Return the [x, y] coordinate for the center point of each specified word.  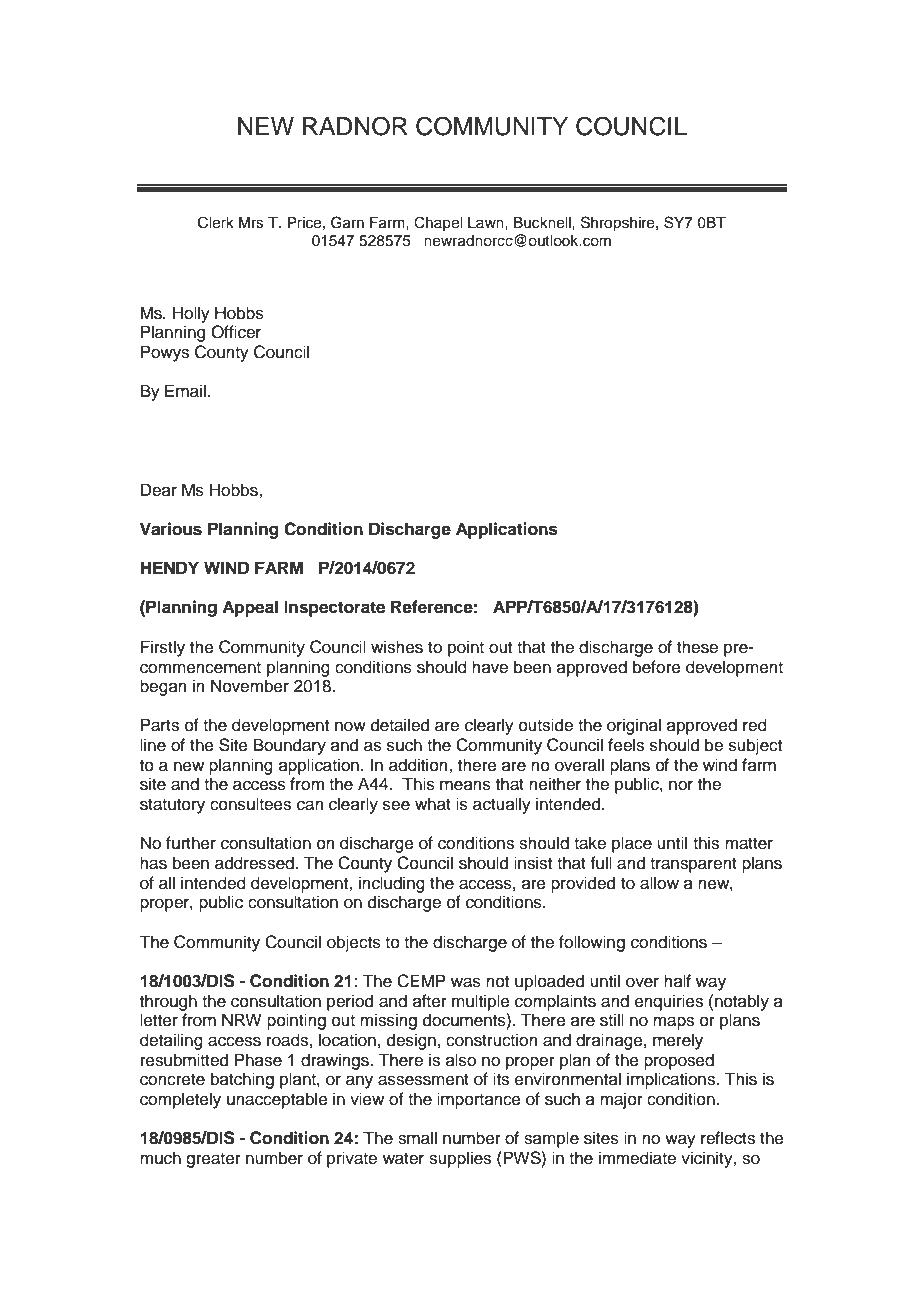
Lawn [487, 222]
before [657, 667]
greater [213, 1160]
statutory [172, 806]
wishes [397, 647]
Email [185, 391]
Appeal [250, 608]
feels [626, 745]
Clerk [216, 222]
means [465, 785]
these [697, 647]
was [466, 982]
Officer [236, 332]
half [677, 980]
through [168, 1002]
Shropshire [619, 224]
